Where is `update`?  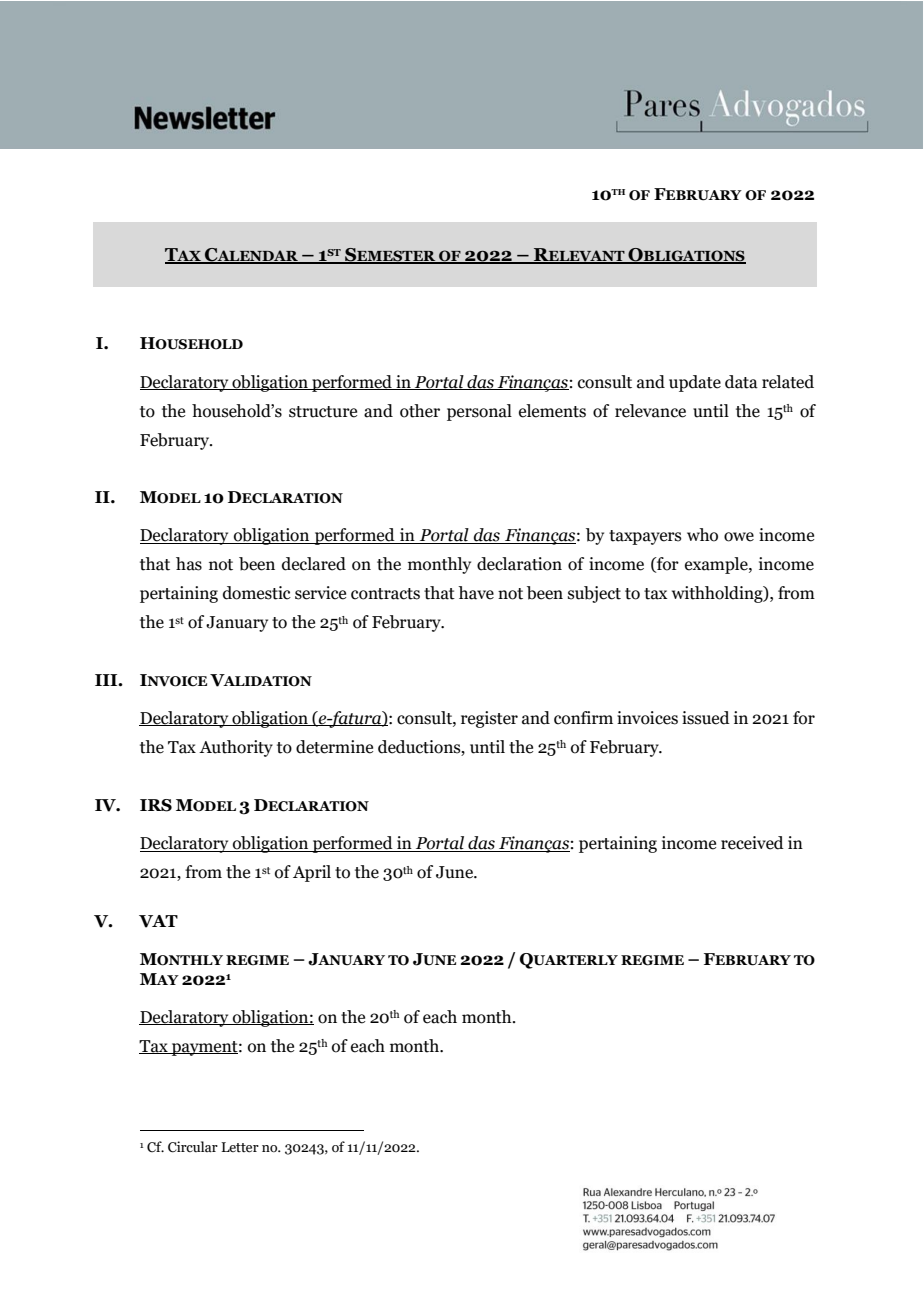
update is located at coordinates (695, 383).
